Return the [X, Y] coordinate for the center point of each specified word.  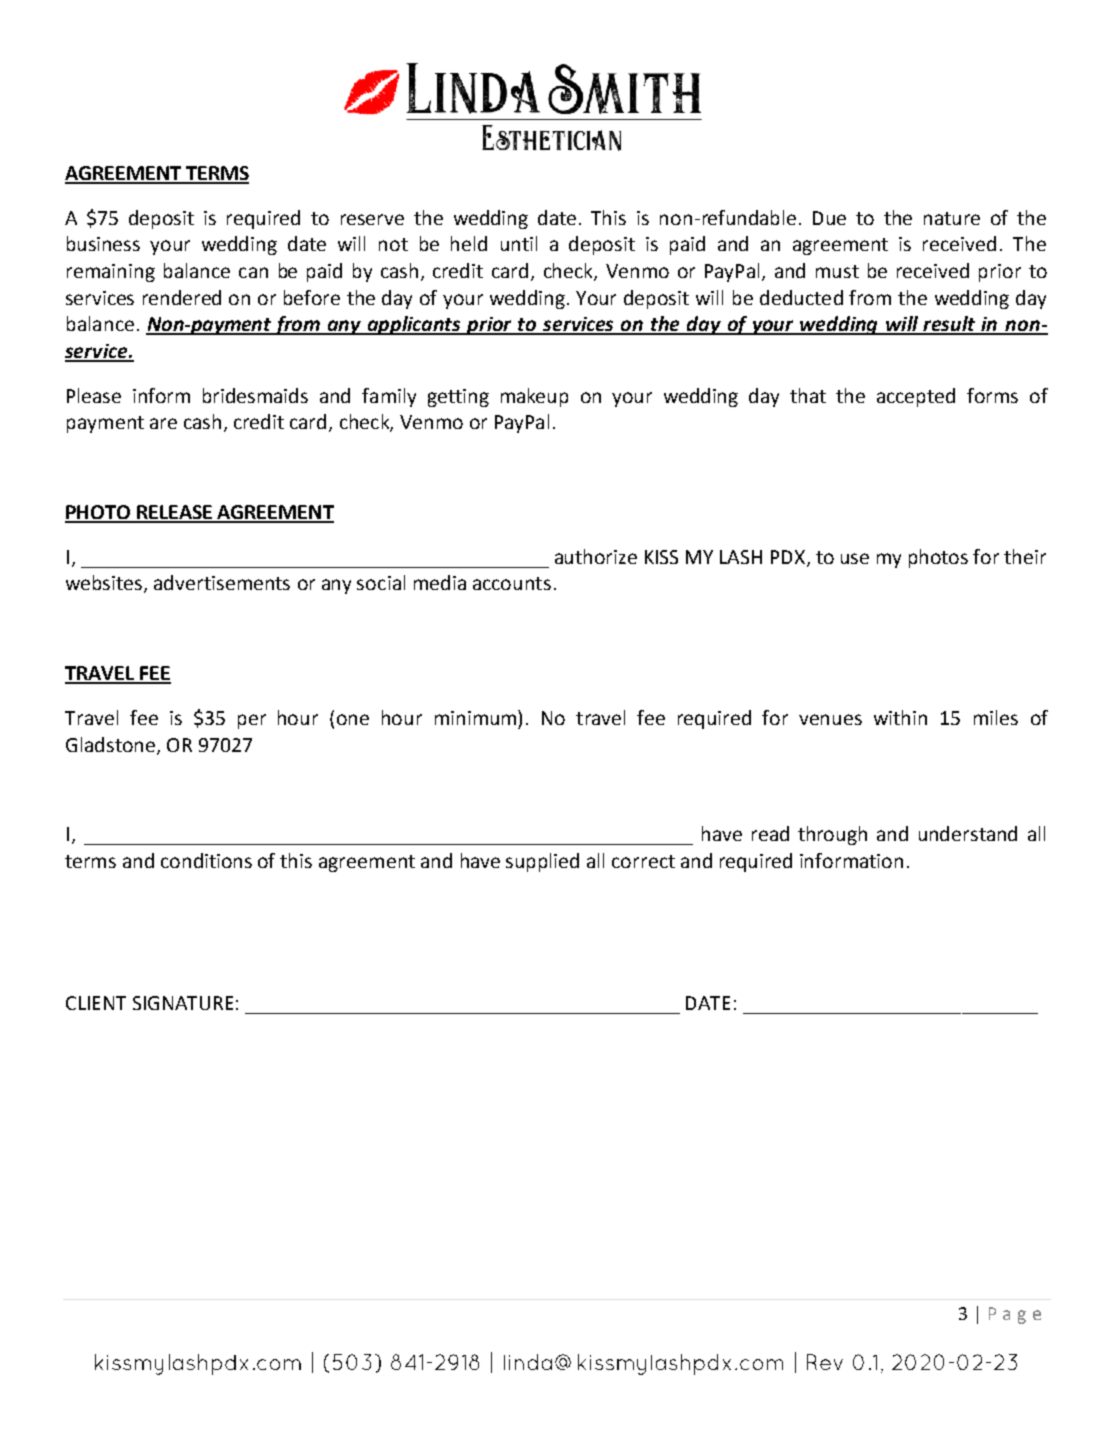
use [855, 558]
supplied [542, 862]
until [519, 243]
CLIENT [96, 1003]
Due [829, 218]
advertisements [222, 582]
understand [968, 833]
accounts [512, 583]
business [103, 243]
